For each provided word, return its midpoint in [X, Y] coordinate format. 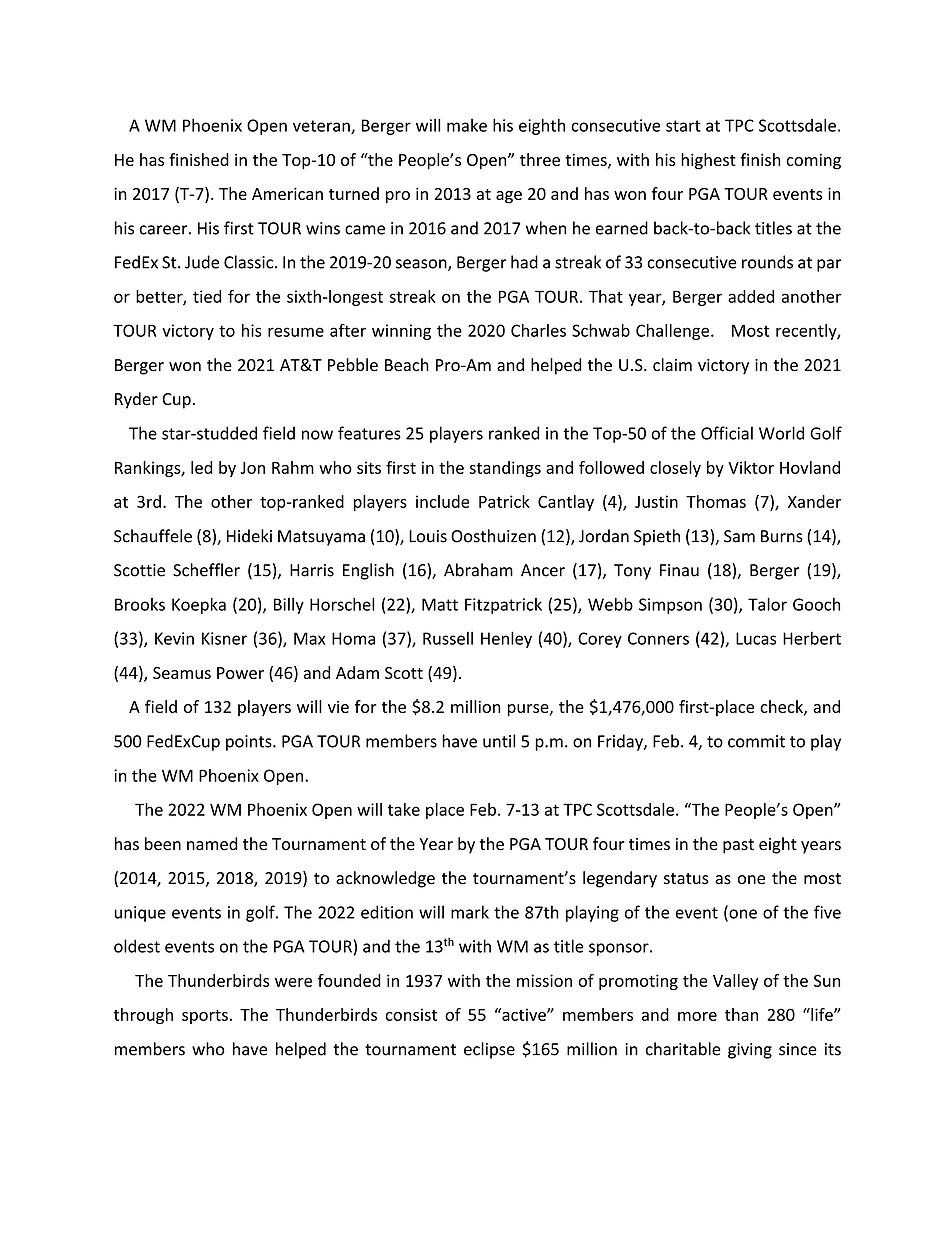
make [467, 125]
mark [470, 912]
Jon [252, 468]
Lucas [756, 638]
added [751, 296]
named [212, 844]
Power [240, 673]
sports [205, 1017]
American [287, 193]
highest [708, 161]
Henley [506, 639]
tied [207, 296]
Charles [538, 330]
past [738, 846]
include [442, 501]
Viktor [751, 467]
